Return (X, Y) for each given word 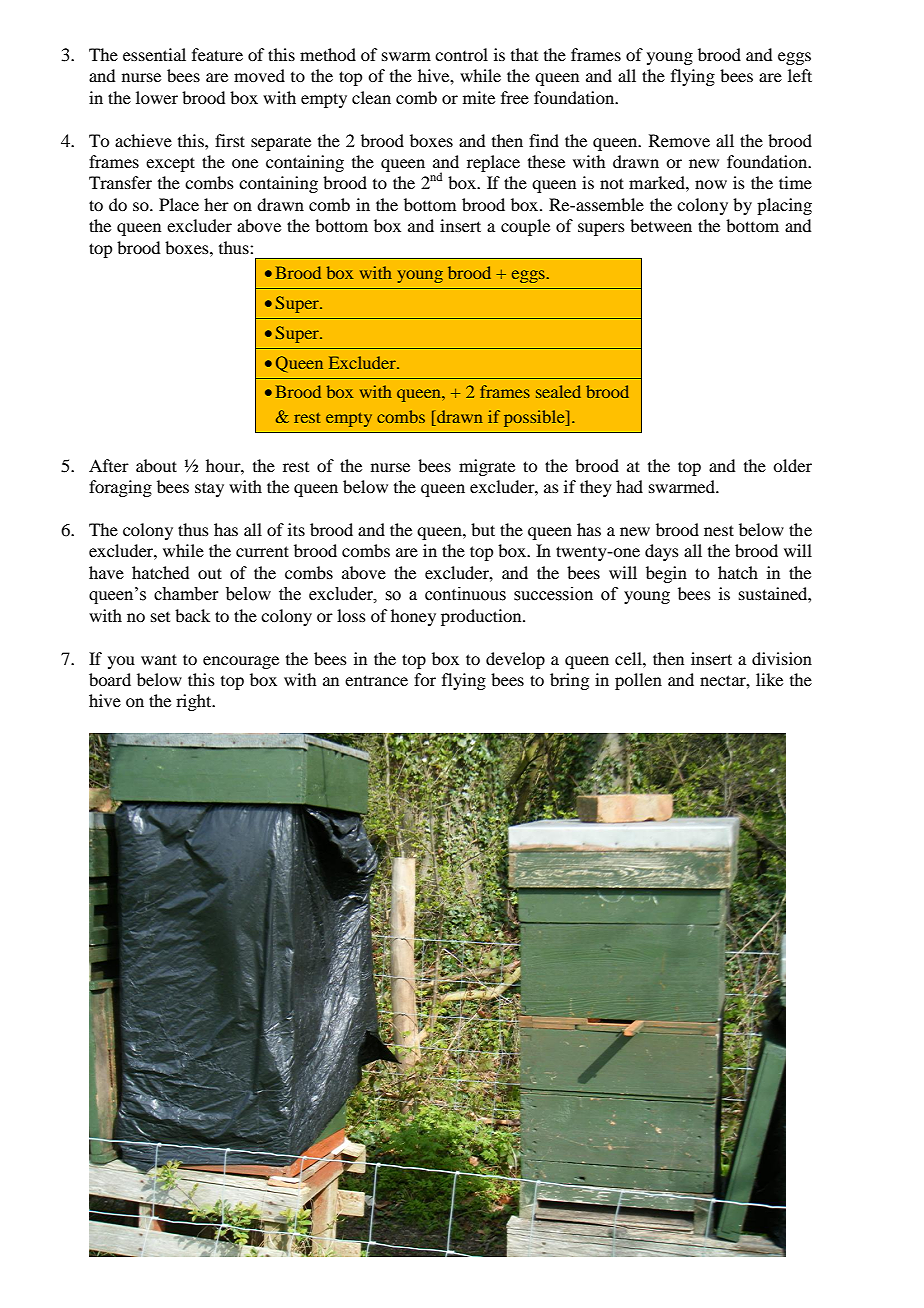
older (792, 465)
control (461, 54)
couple (525, 227)
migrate (487, 467)
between (661, 225)
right (195, 702)
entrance (376, 680)
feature (217, 54)
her (216, 204)
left (800, 75)
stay (209, 489)
